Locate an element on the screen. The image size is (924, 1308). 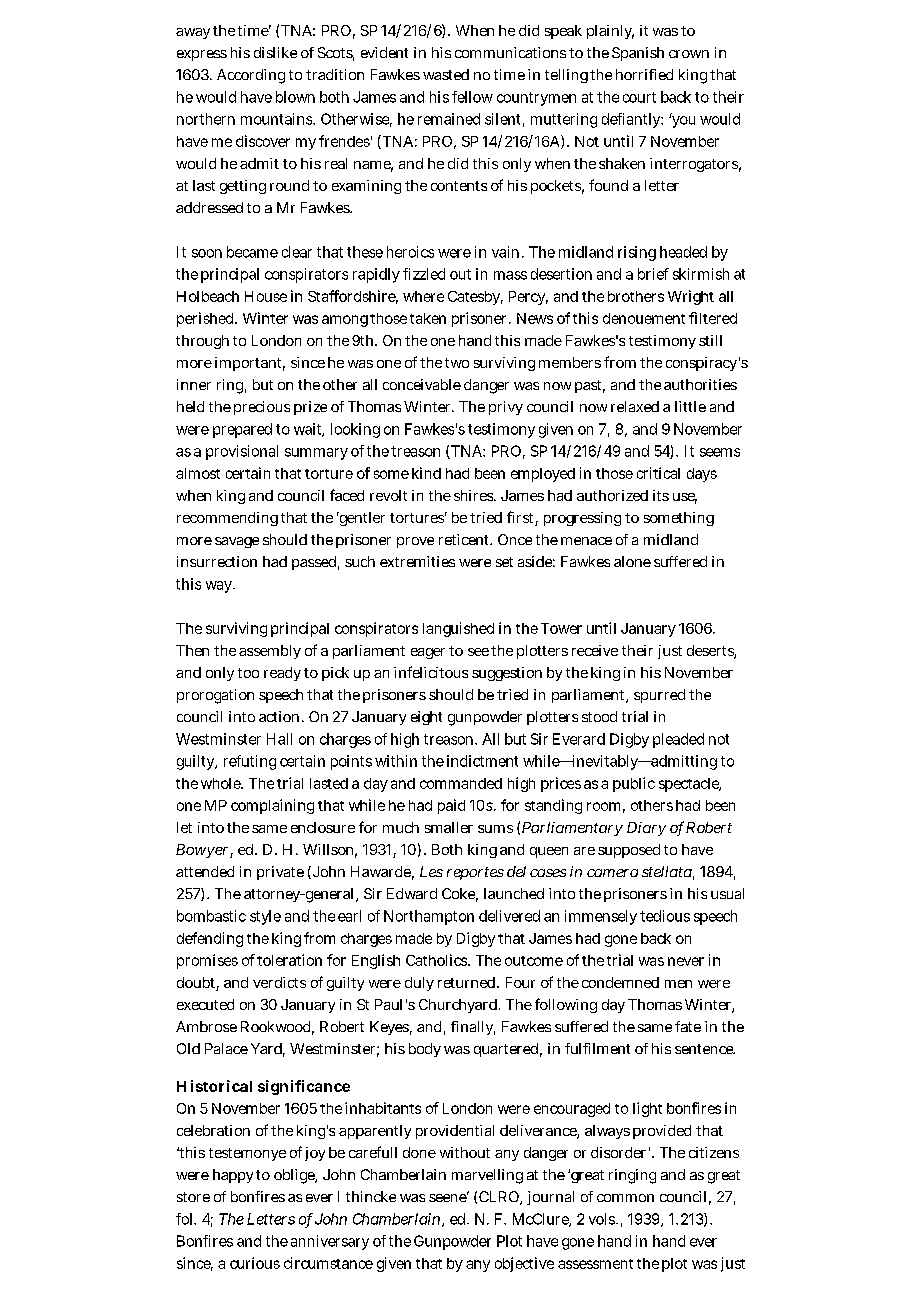
horrified is located at coordinates (644, 74).
